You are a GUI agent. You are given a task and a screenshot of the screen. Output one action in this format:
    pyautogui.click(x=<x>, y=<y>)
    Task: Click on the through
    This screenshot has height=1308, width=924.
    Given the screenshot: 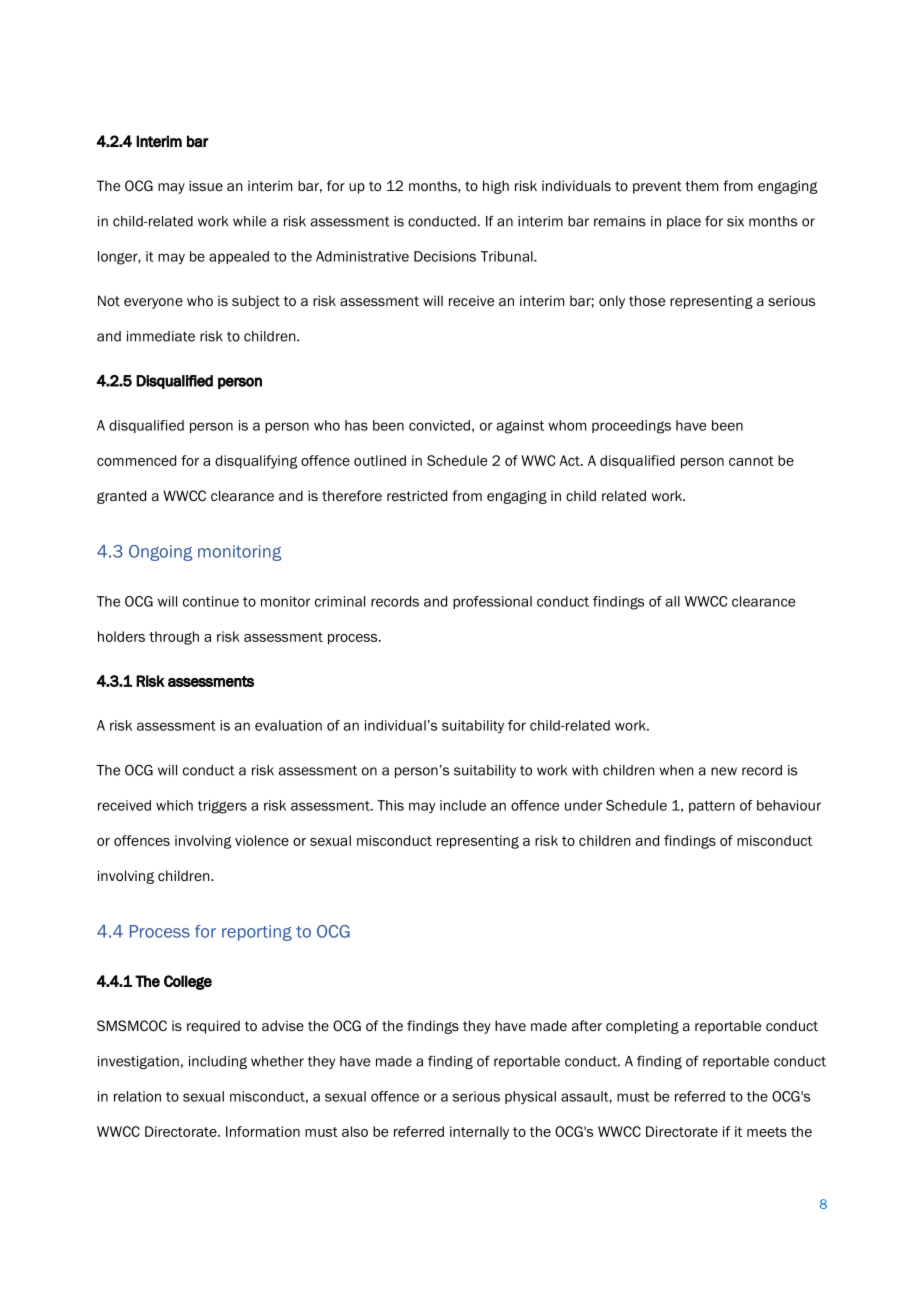 What is the action you would take?
    pyautogui.click(x=174, y=638)
